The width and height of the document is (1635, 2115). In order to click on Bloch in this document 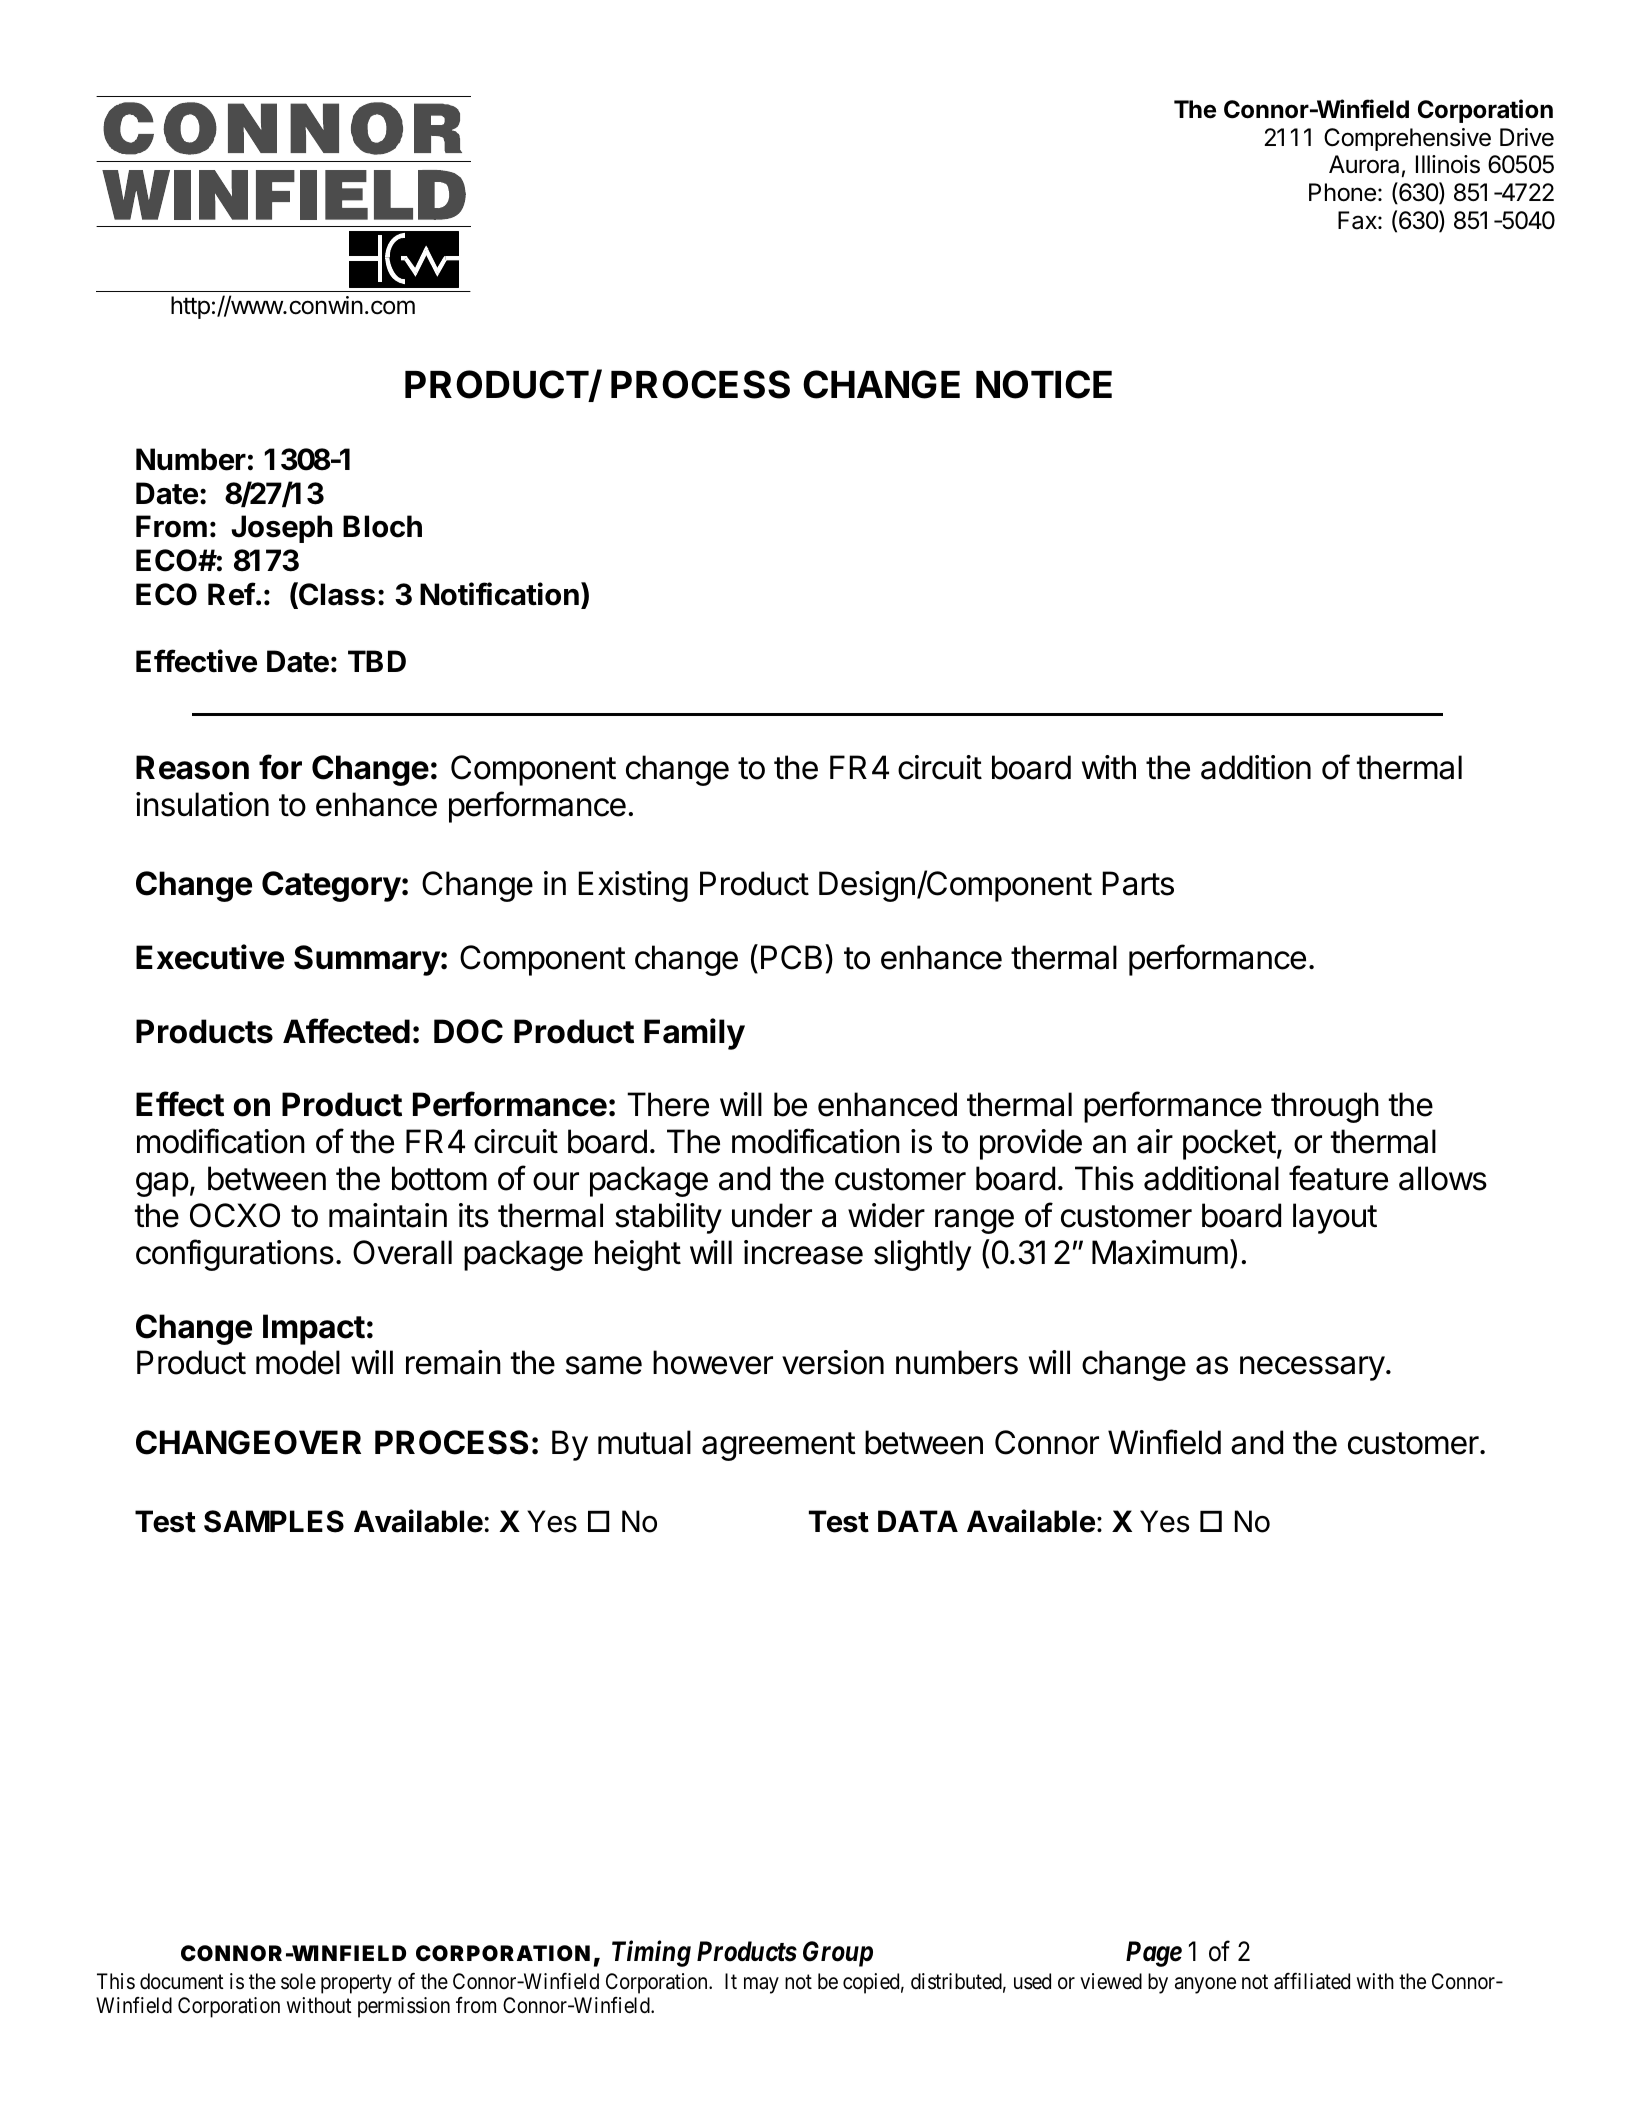, I will do `click(382, 526)`.
